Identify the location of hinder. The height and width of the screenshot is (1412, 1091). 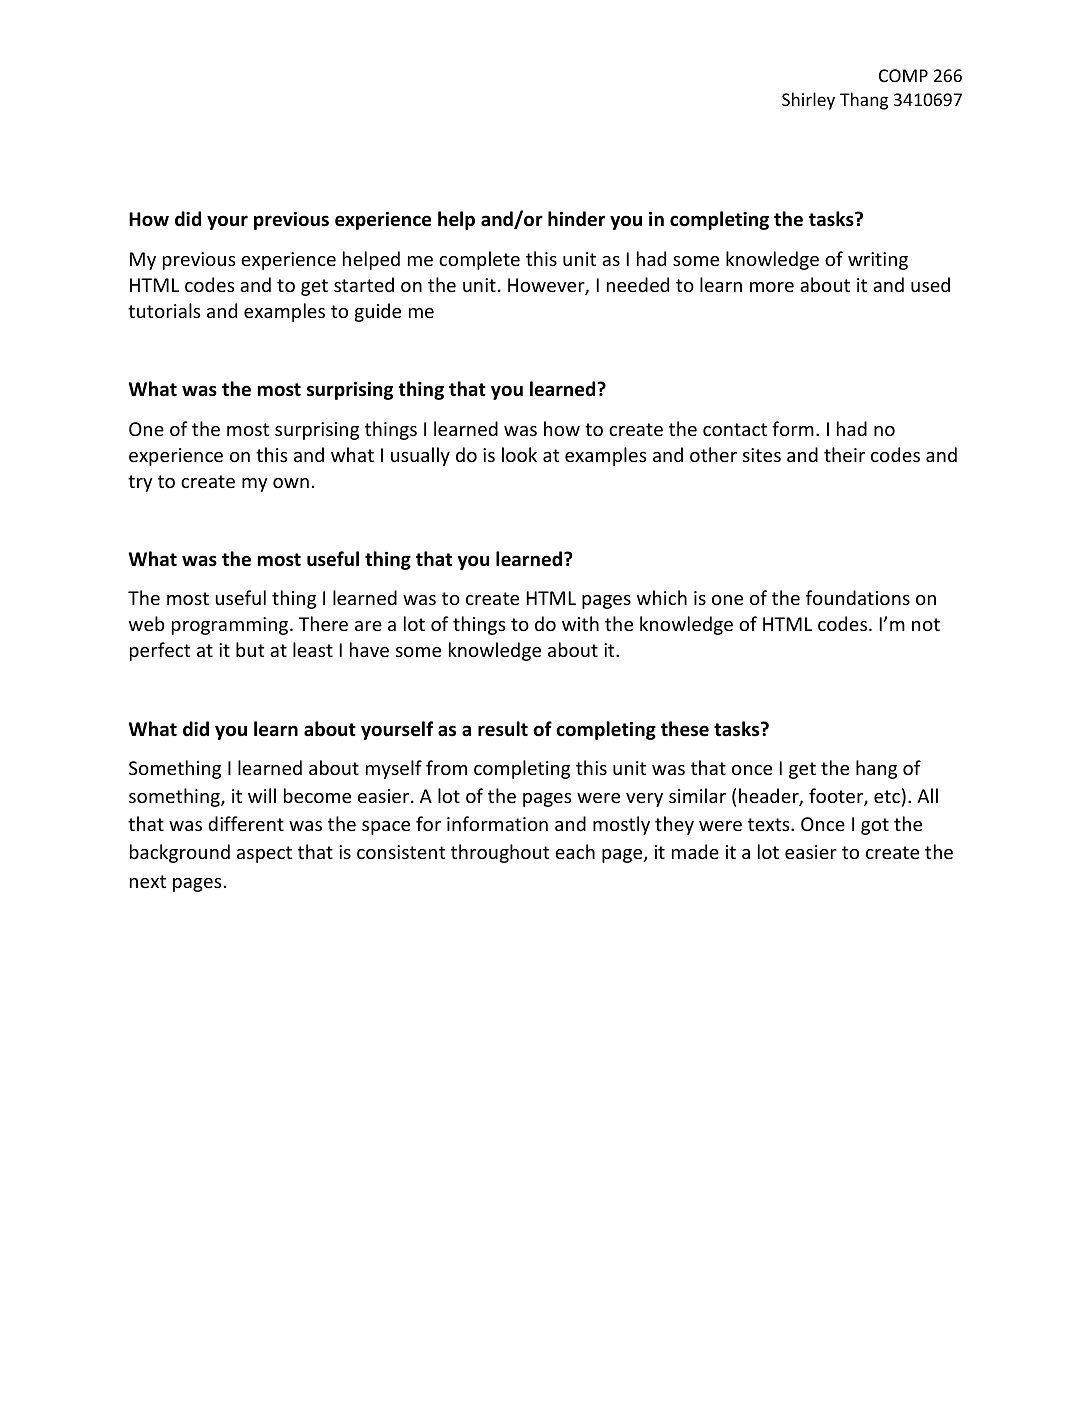
(576, 219).
